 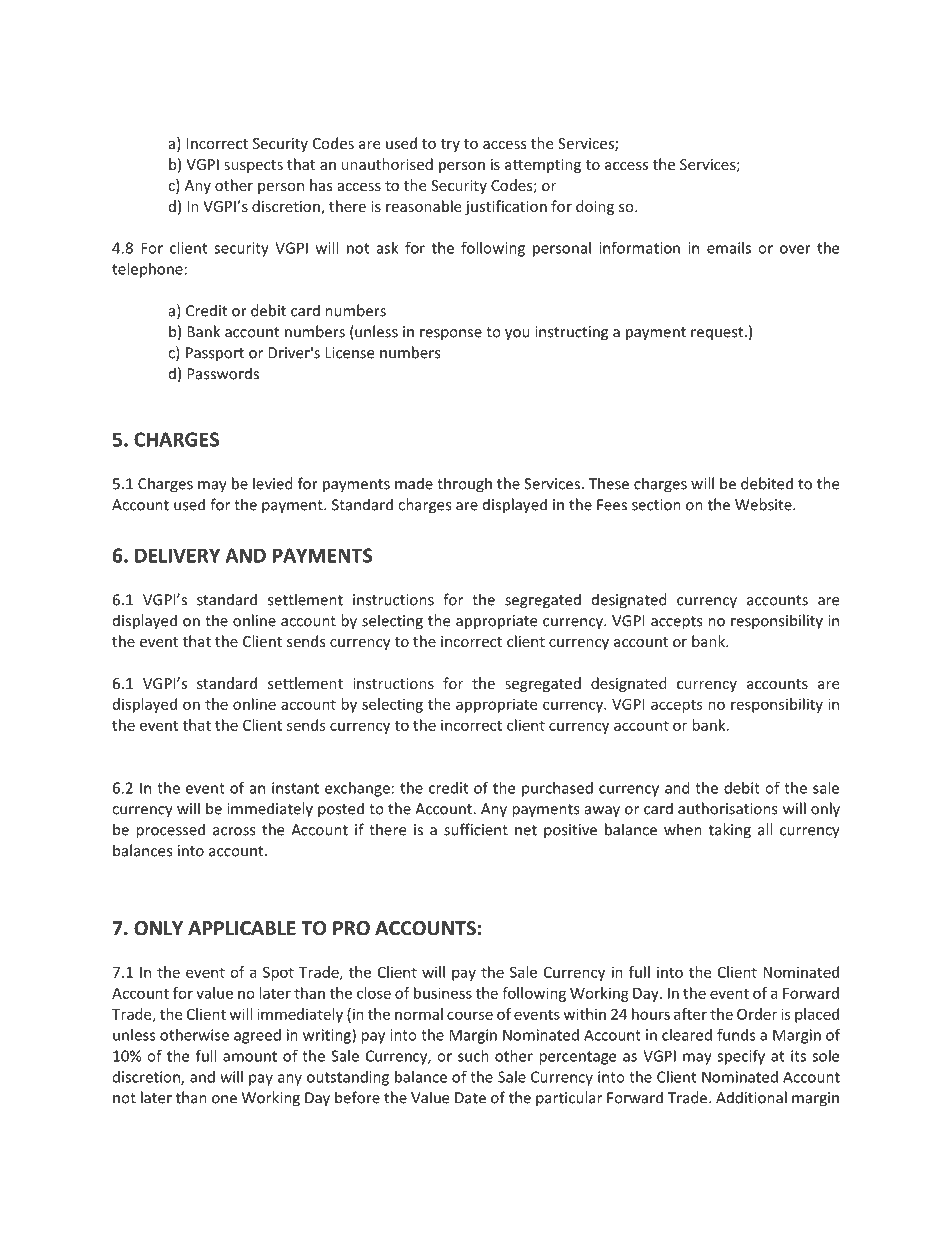 I want to click on justification, so click(x=506, y=207).
